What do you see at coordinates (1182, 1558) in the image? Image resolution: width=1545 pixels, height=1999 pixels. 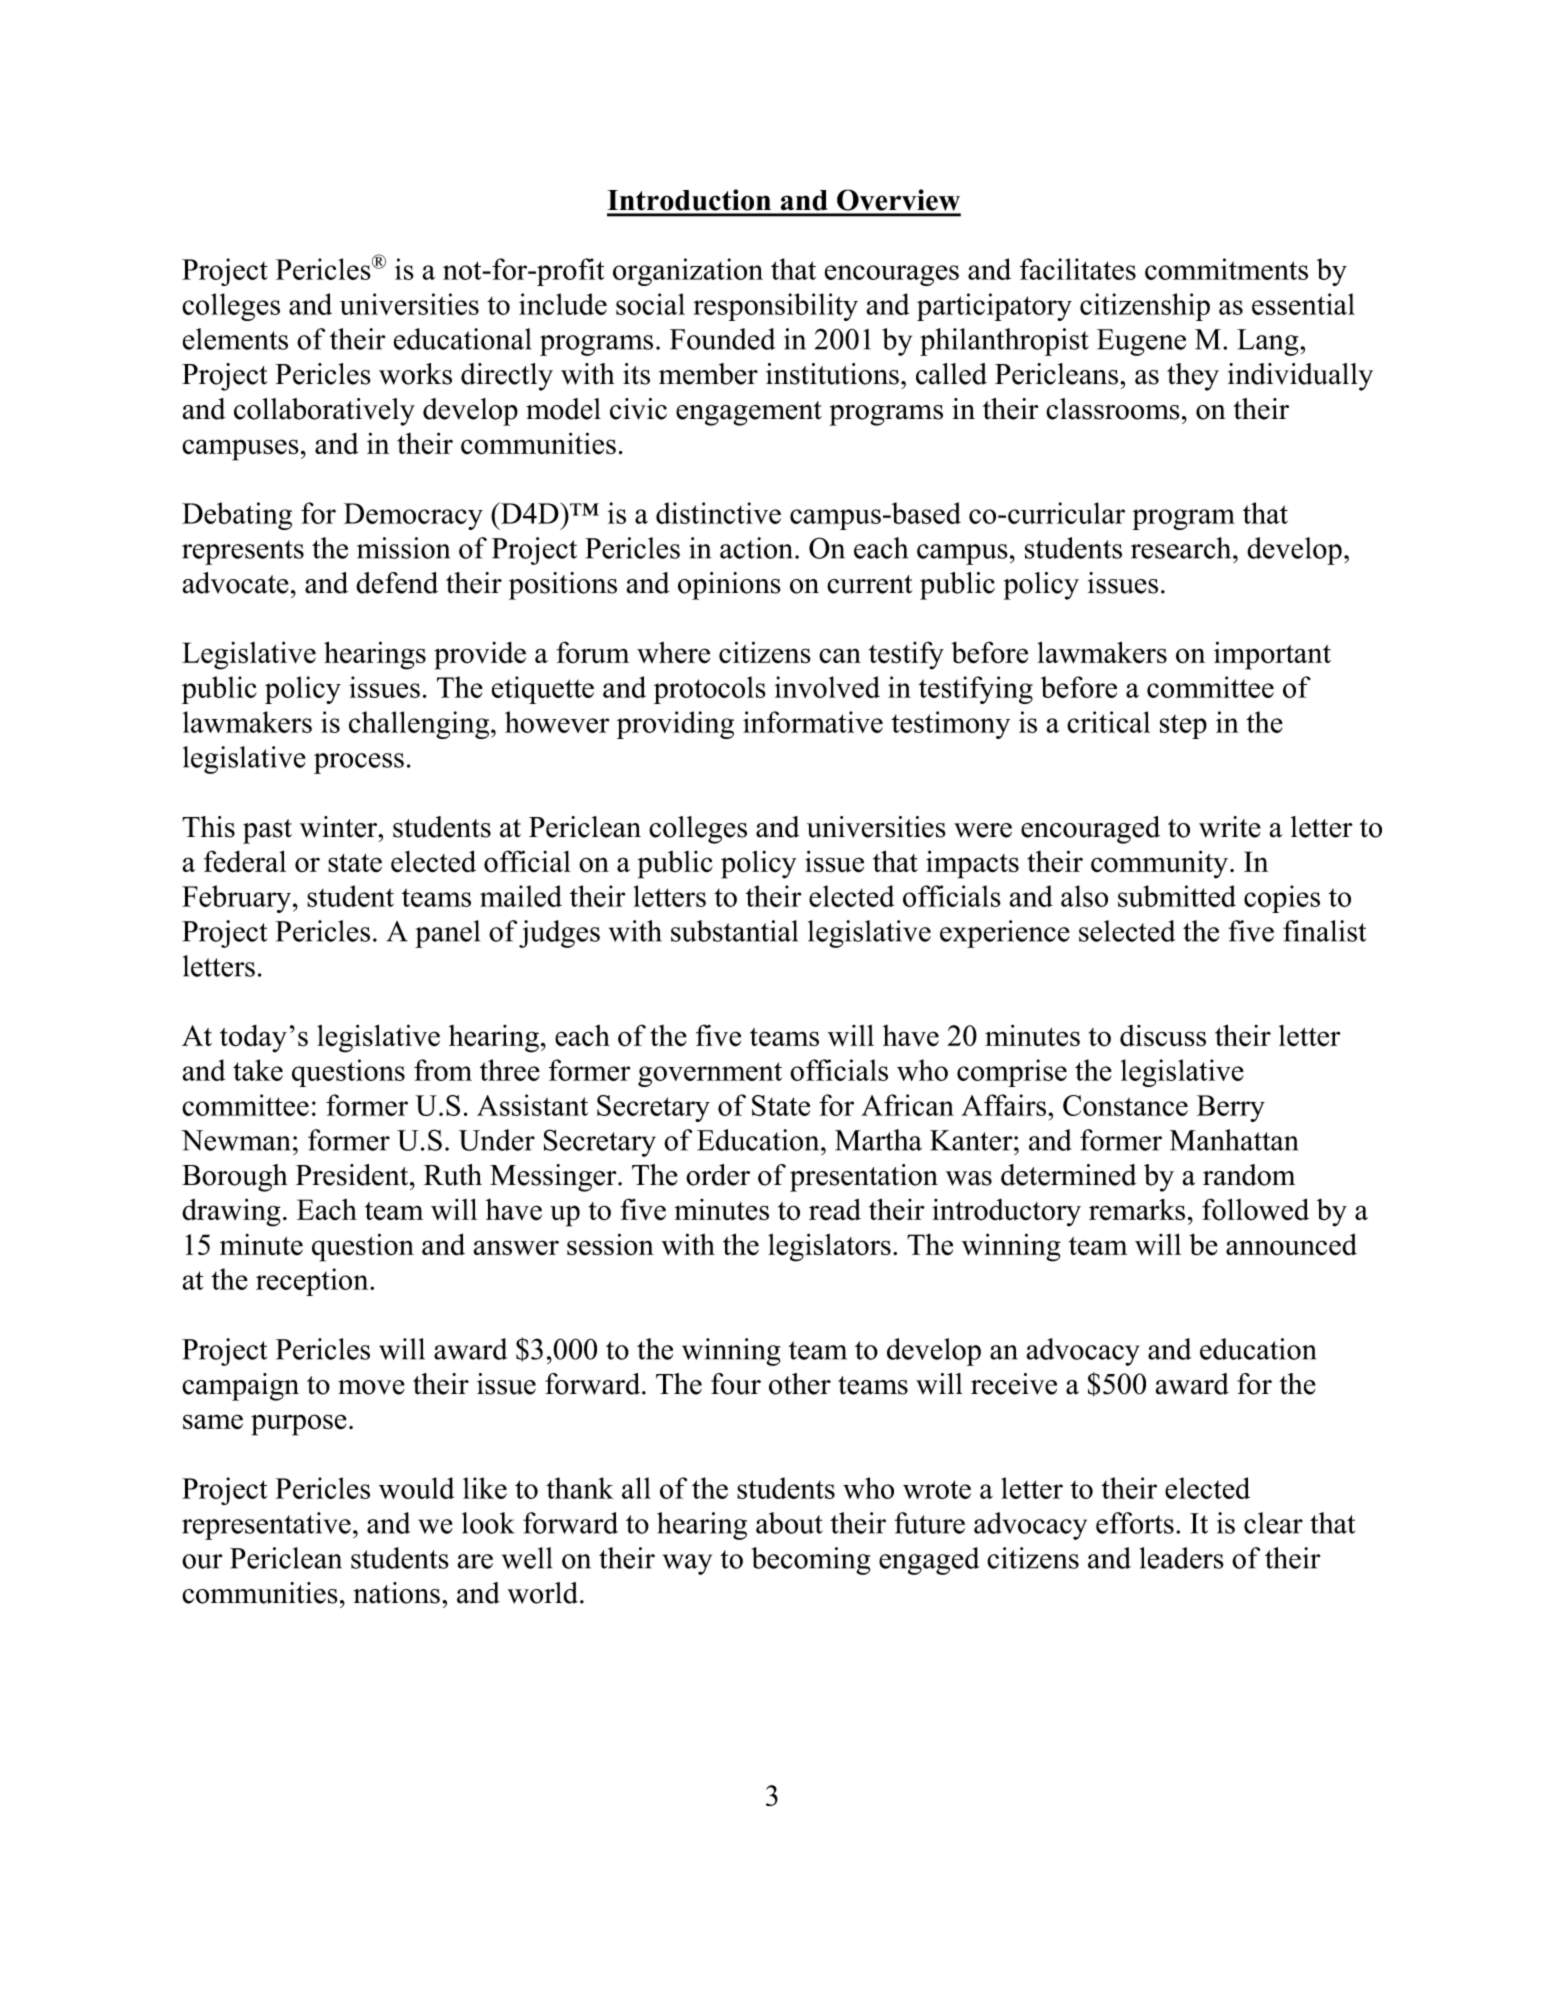 I see `leaders` at bounding box center [1182, 1558].
